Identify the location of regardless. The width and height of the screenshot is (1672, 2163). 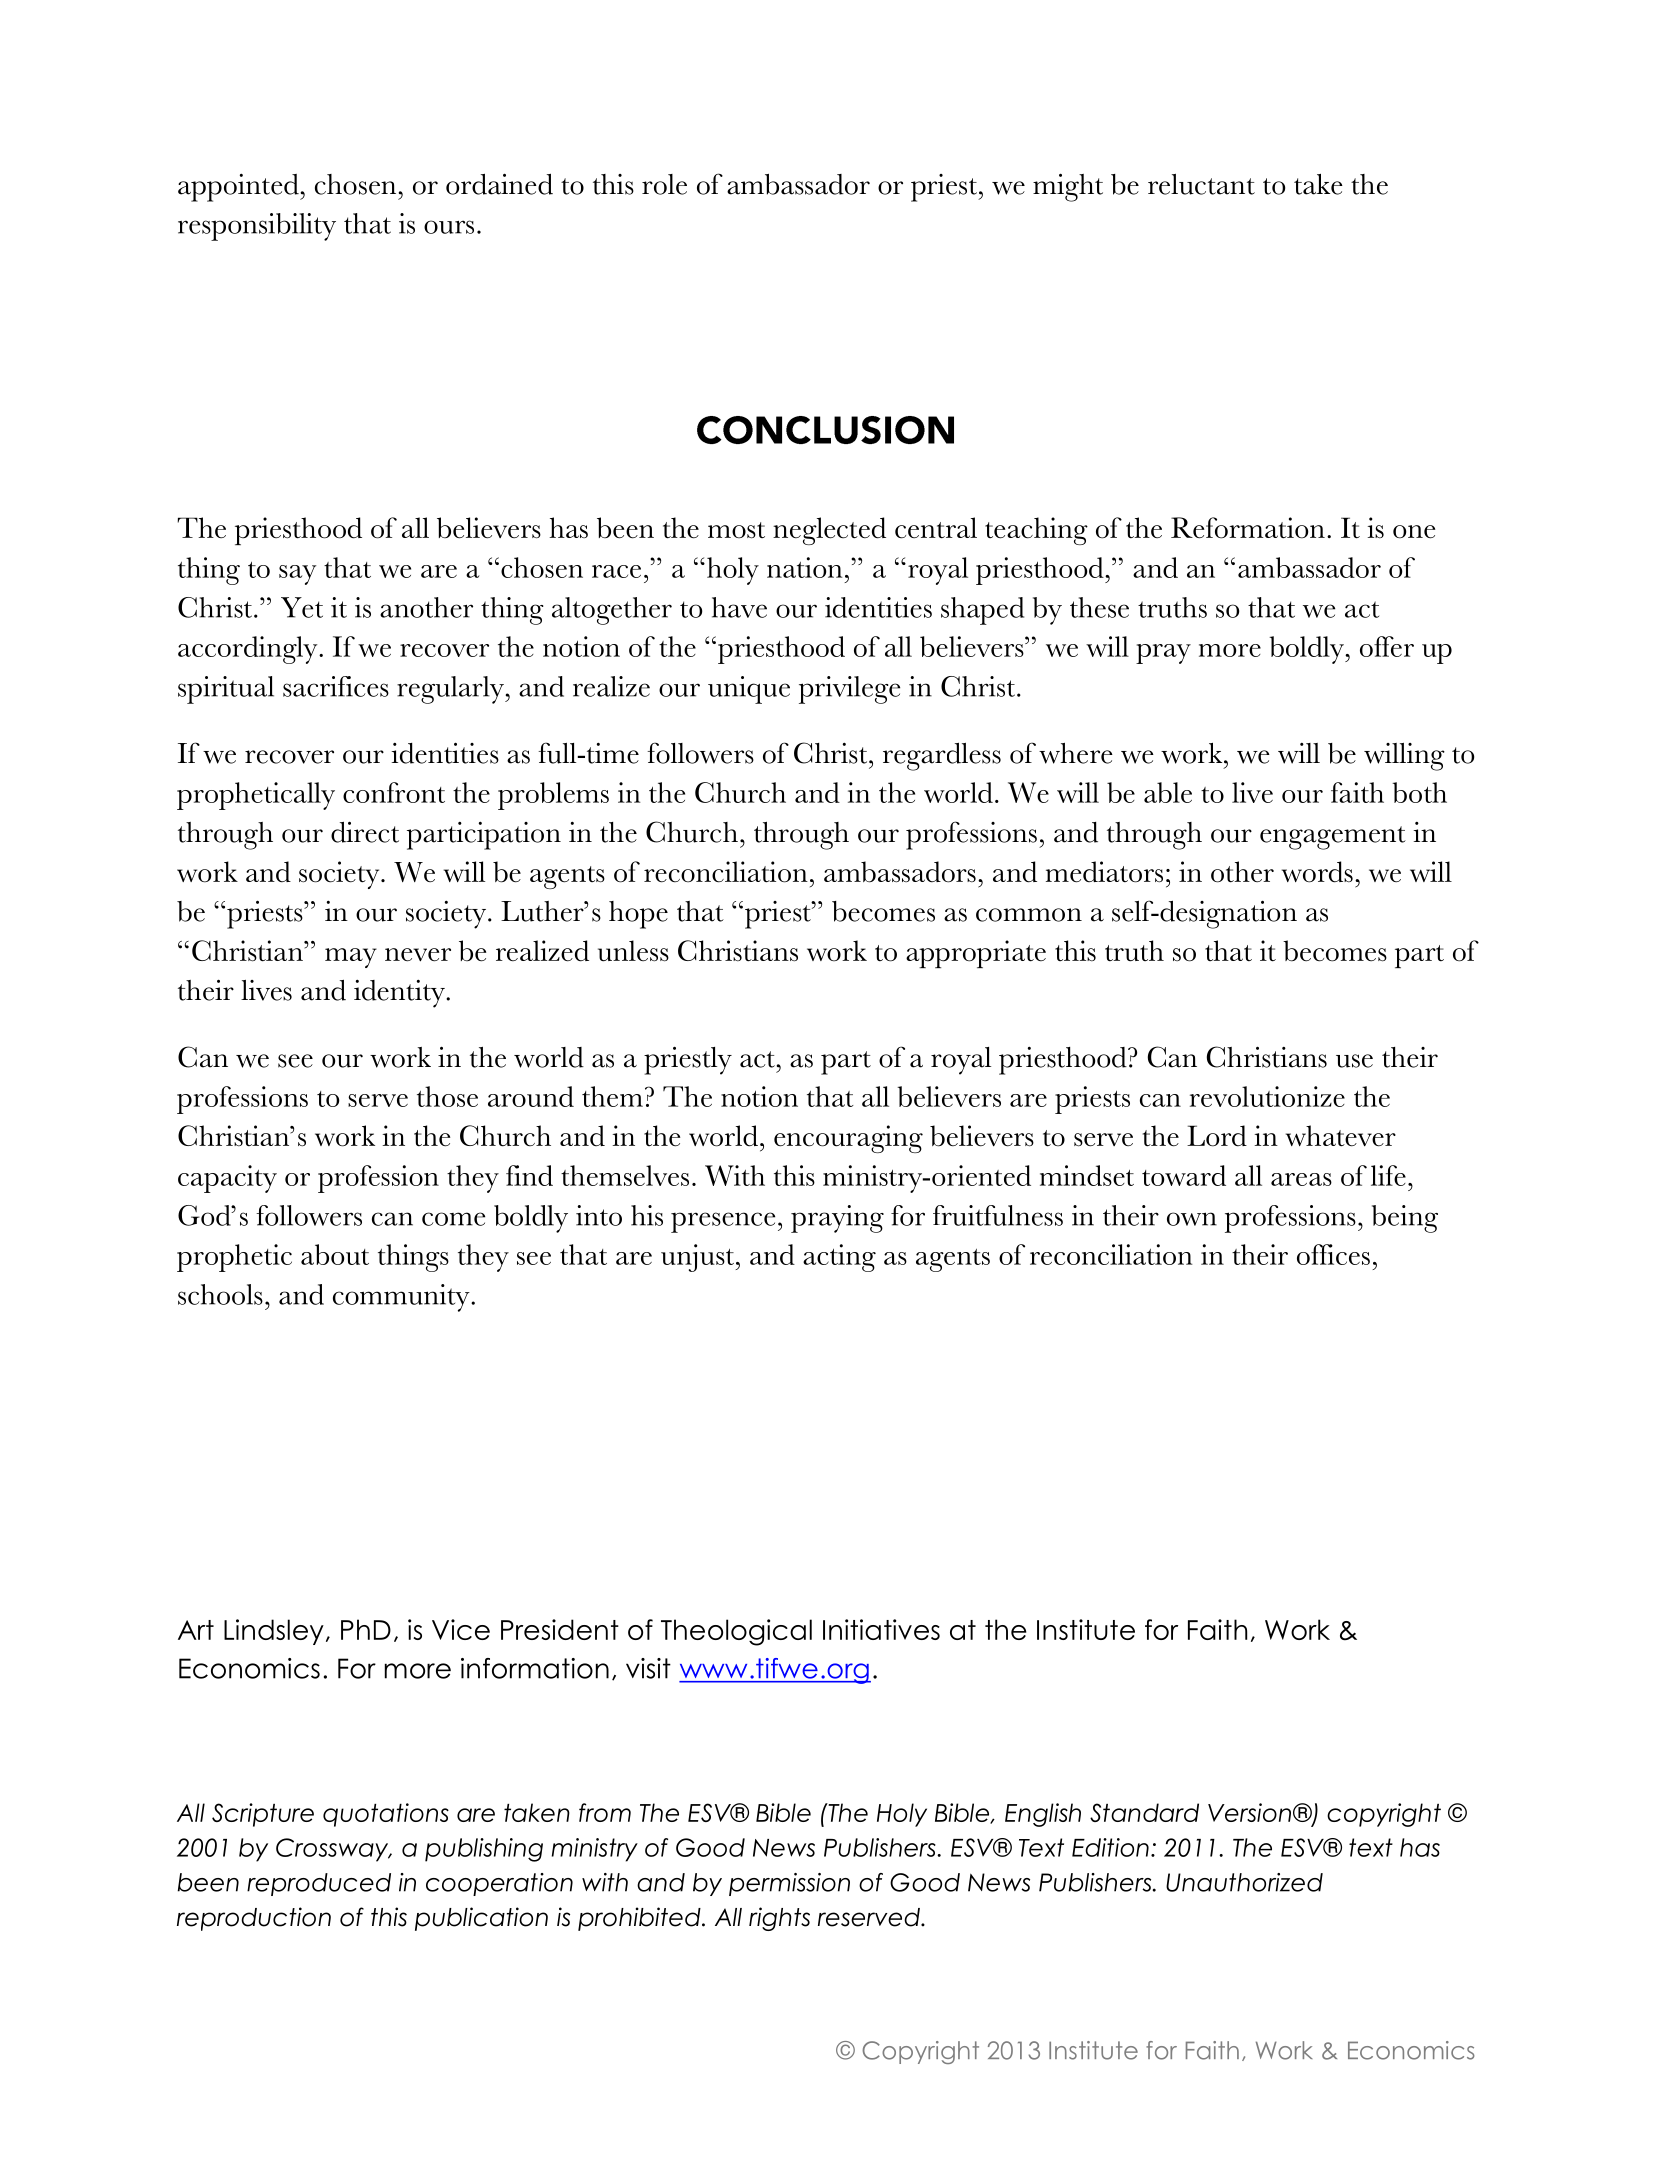
(942, 757).
